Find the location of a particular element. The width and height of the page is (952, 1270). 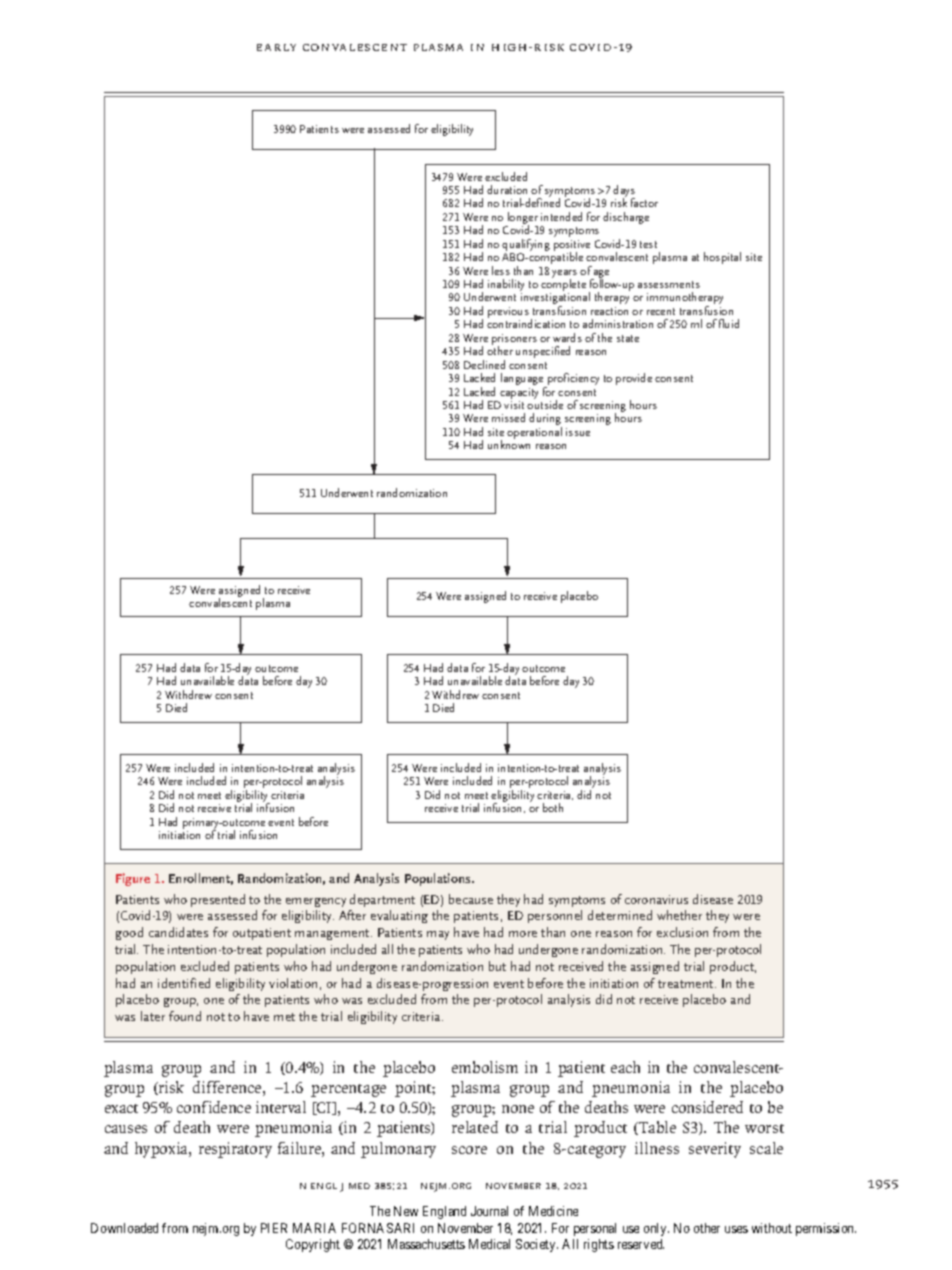

Early is located at coordinates (276, 47).
